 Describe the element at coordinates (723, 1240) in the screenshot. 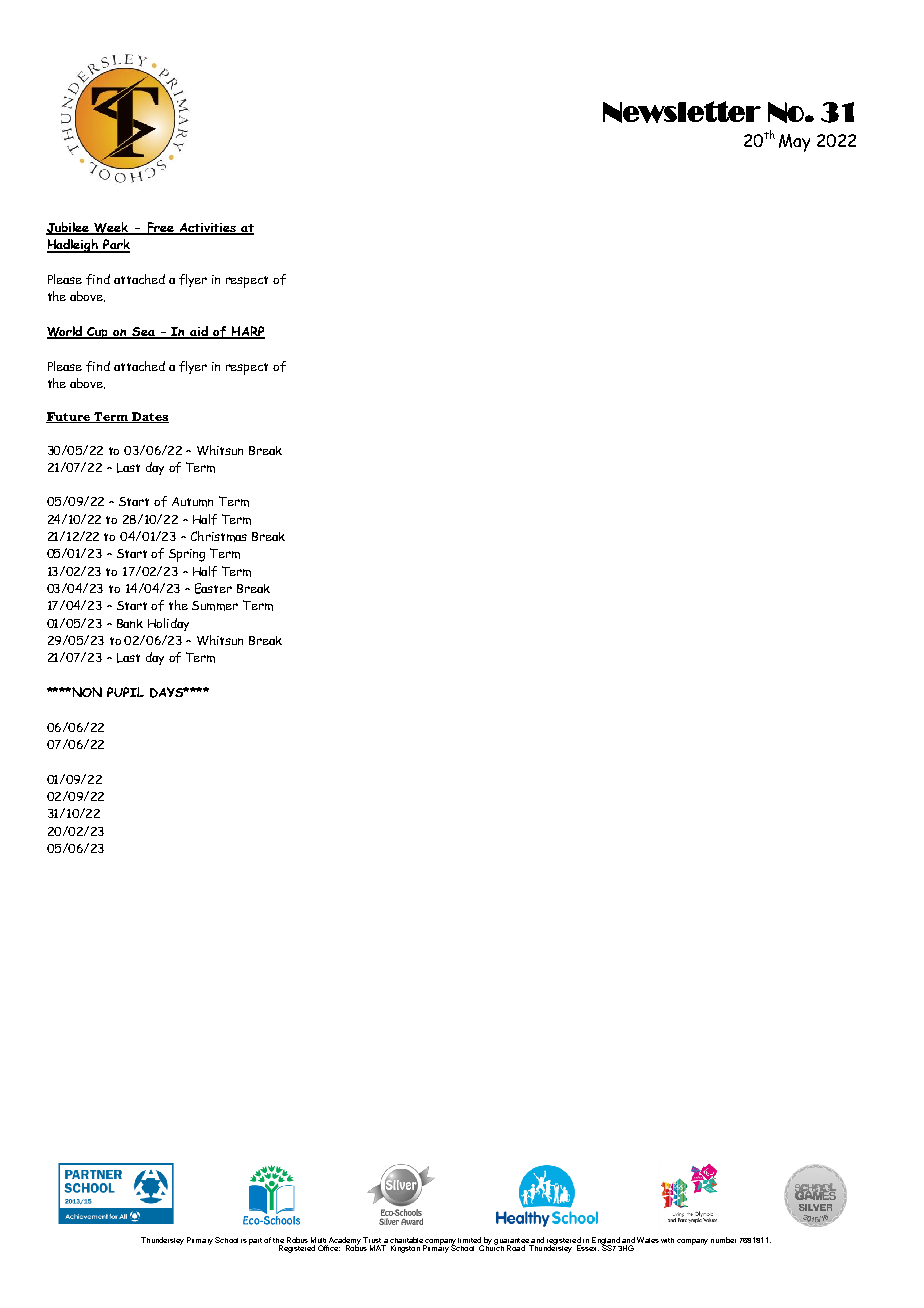

I see `number` at that location.
